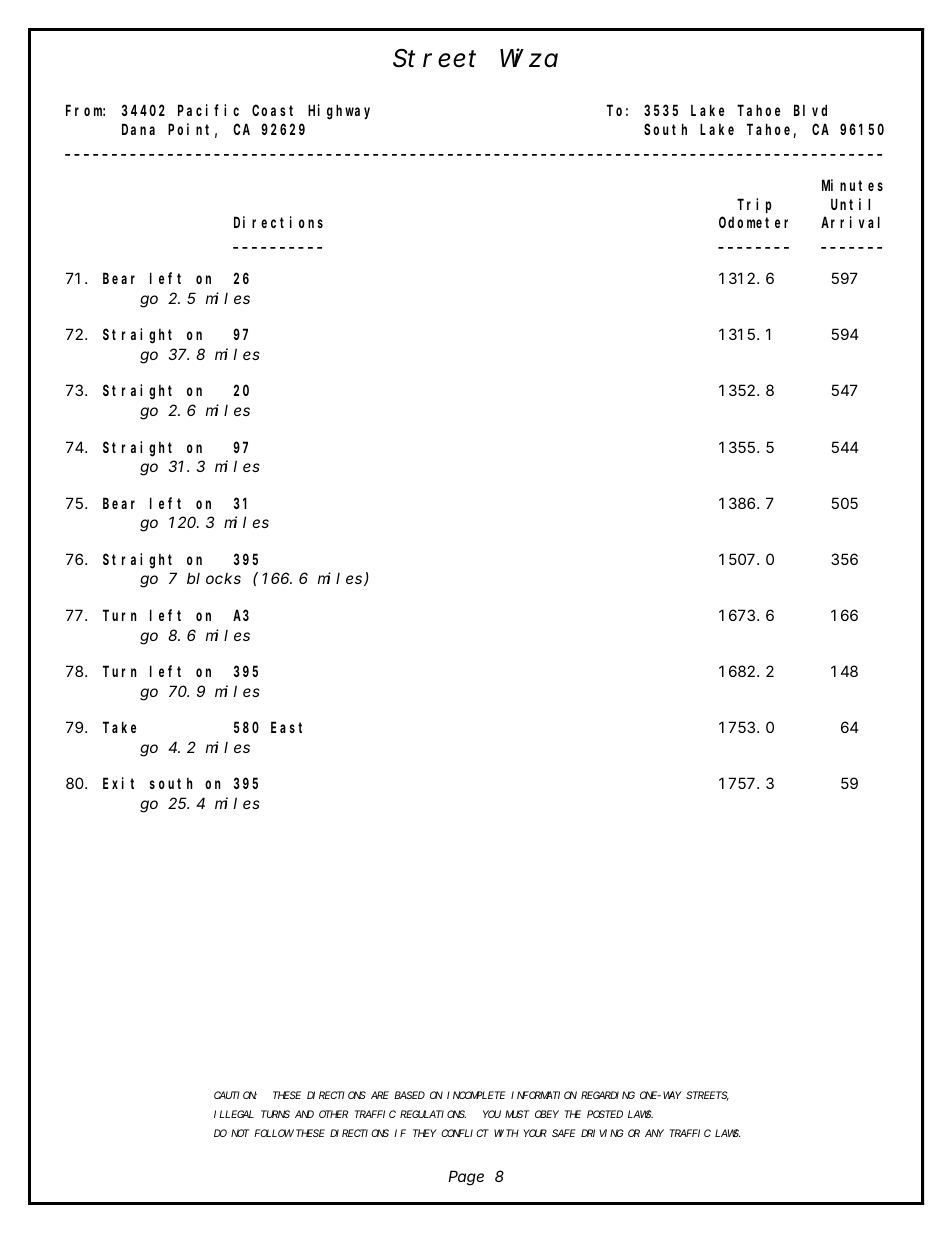 This screenshot has height=1233, width=952. What do you see at coordinates (339, 112) in the screenshot?
I see `Highway` at bounding box center [339, 112].
